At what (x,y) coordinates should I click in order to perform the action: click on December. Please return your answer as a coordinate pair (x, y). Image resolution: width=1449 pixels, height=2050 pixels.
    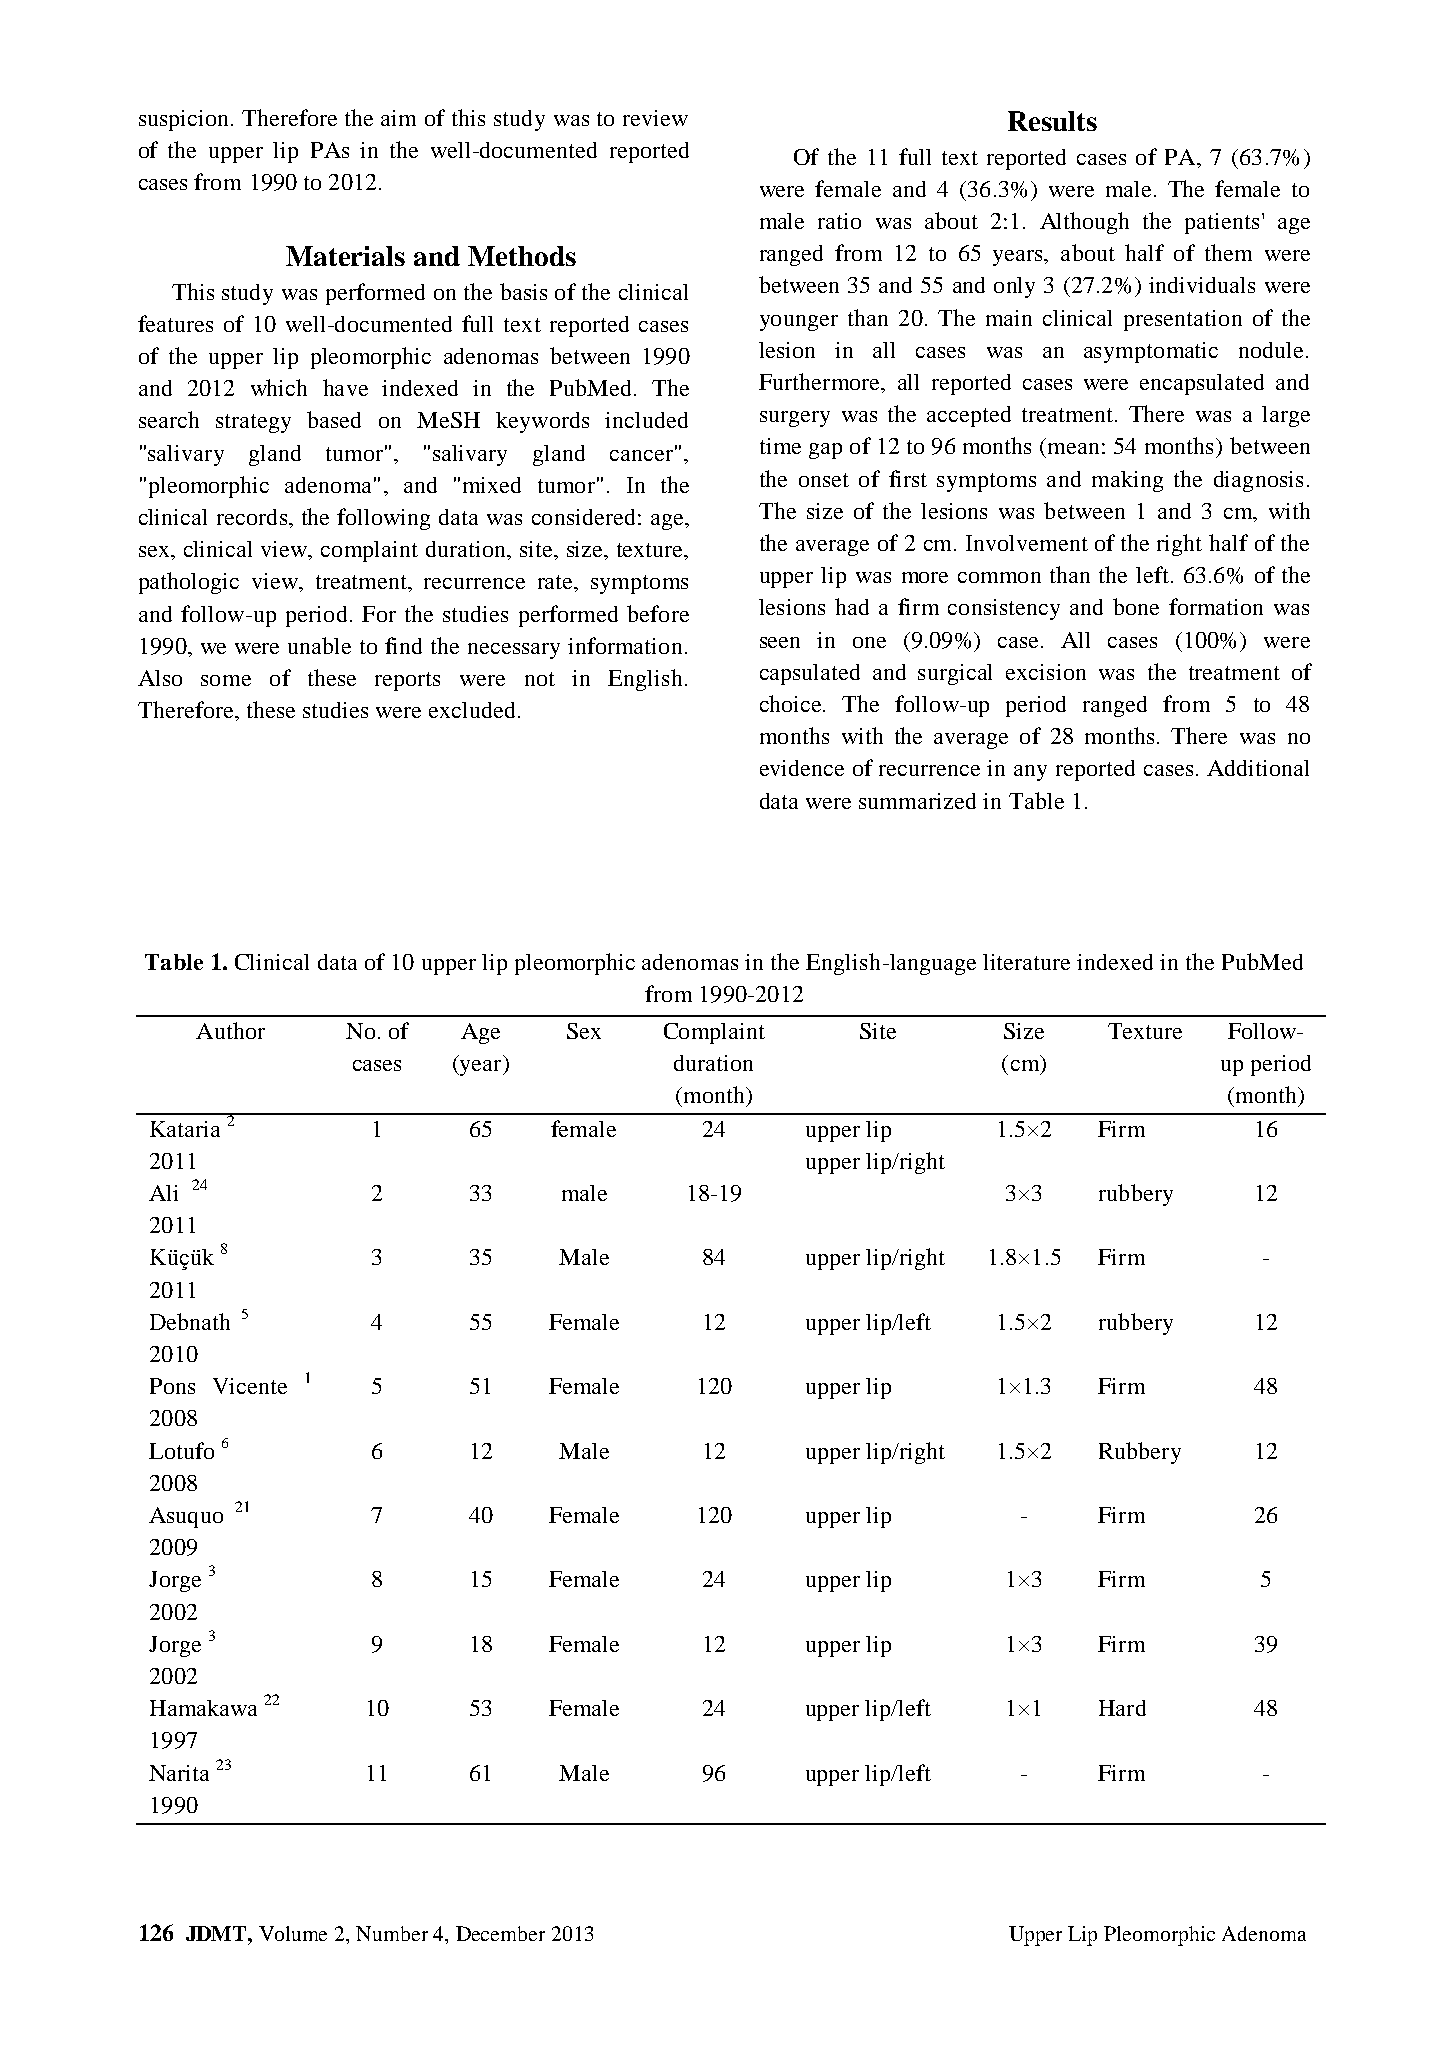
    Looking at the image, I should click on (500, 1933).
